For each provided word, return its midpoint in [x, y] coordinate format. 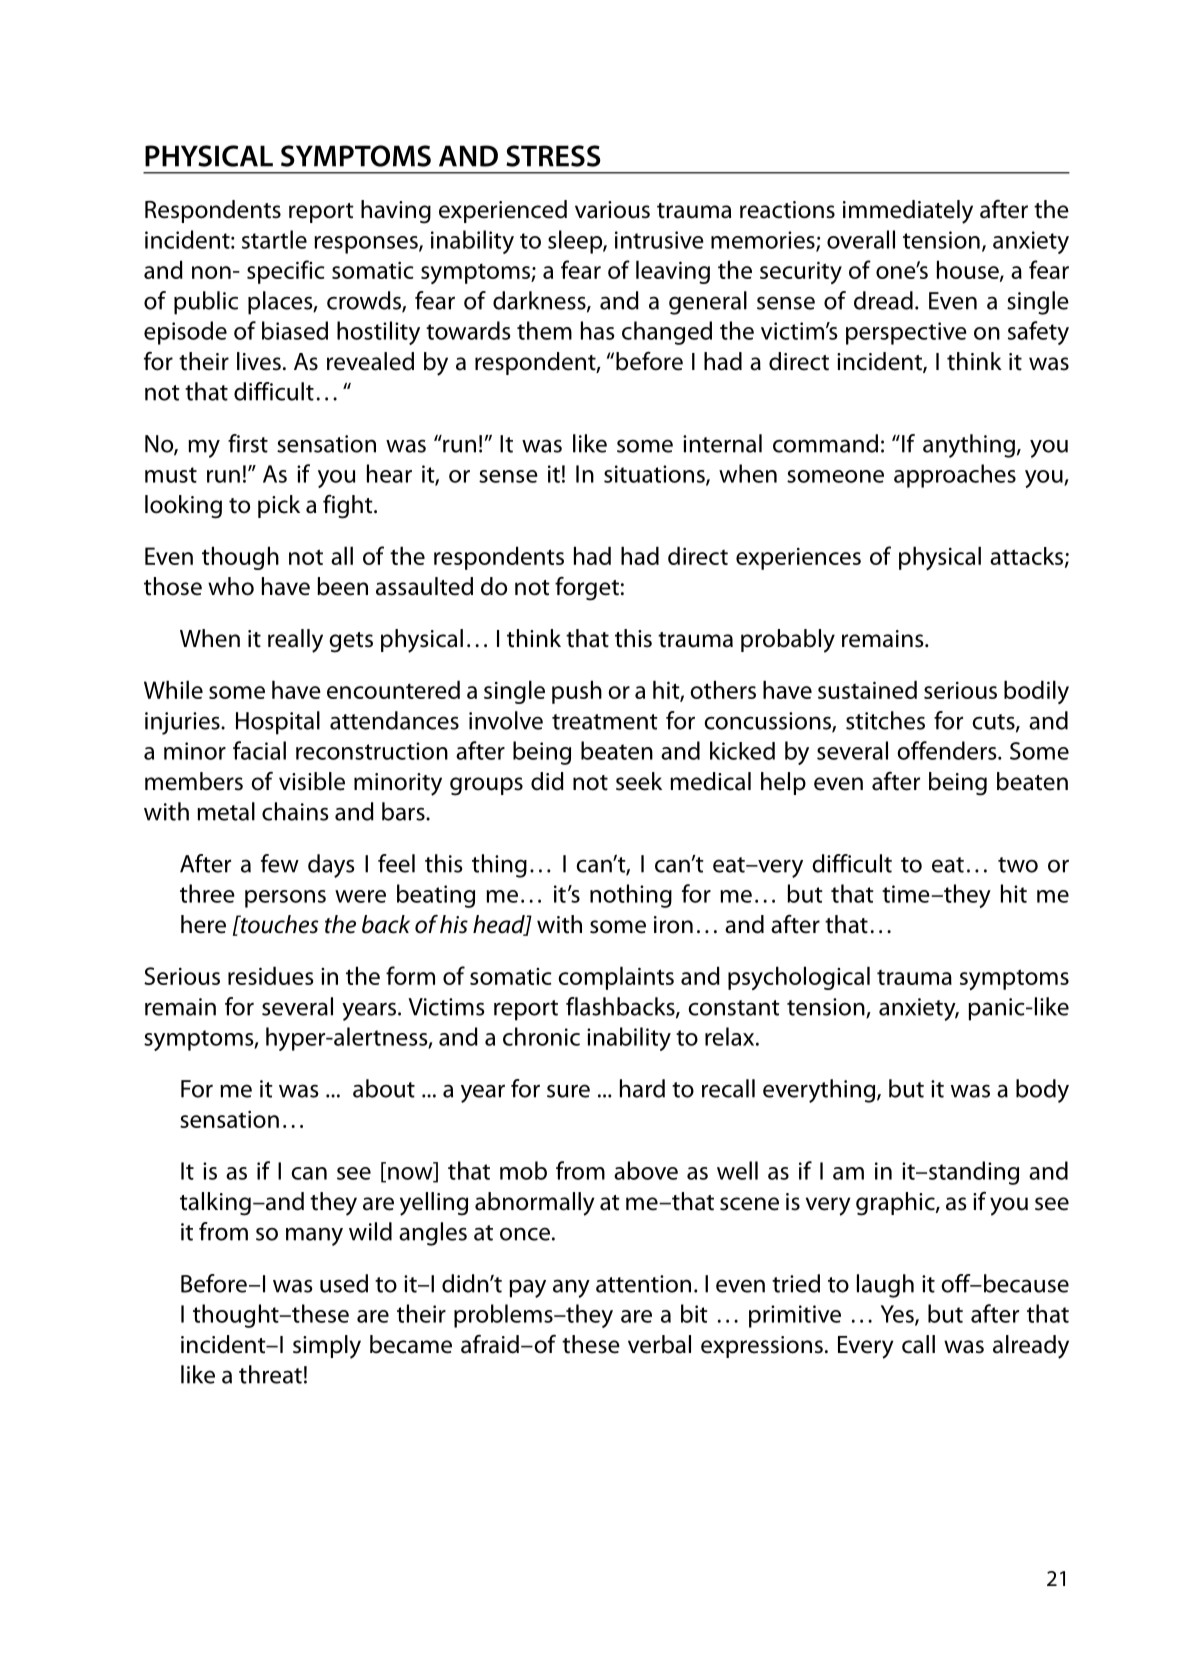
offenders [948, 750]
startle [274, 239]
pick [279, 506]
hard [642, 1088]
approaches [955, 476]
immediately [908, 212]
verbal [659, 1344]
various [612, 210]
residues [271, 975]
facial [259, 750]
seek [639, 781]
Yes [898, 1315]
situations [655, 475]
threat [270, 1374]
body [1042, 1091]
